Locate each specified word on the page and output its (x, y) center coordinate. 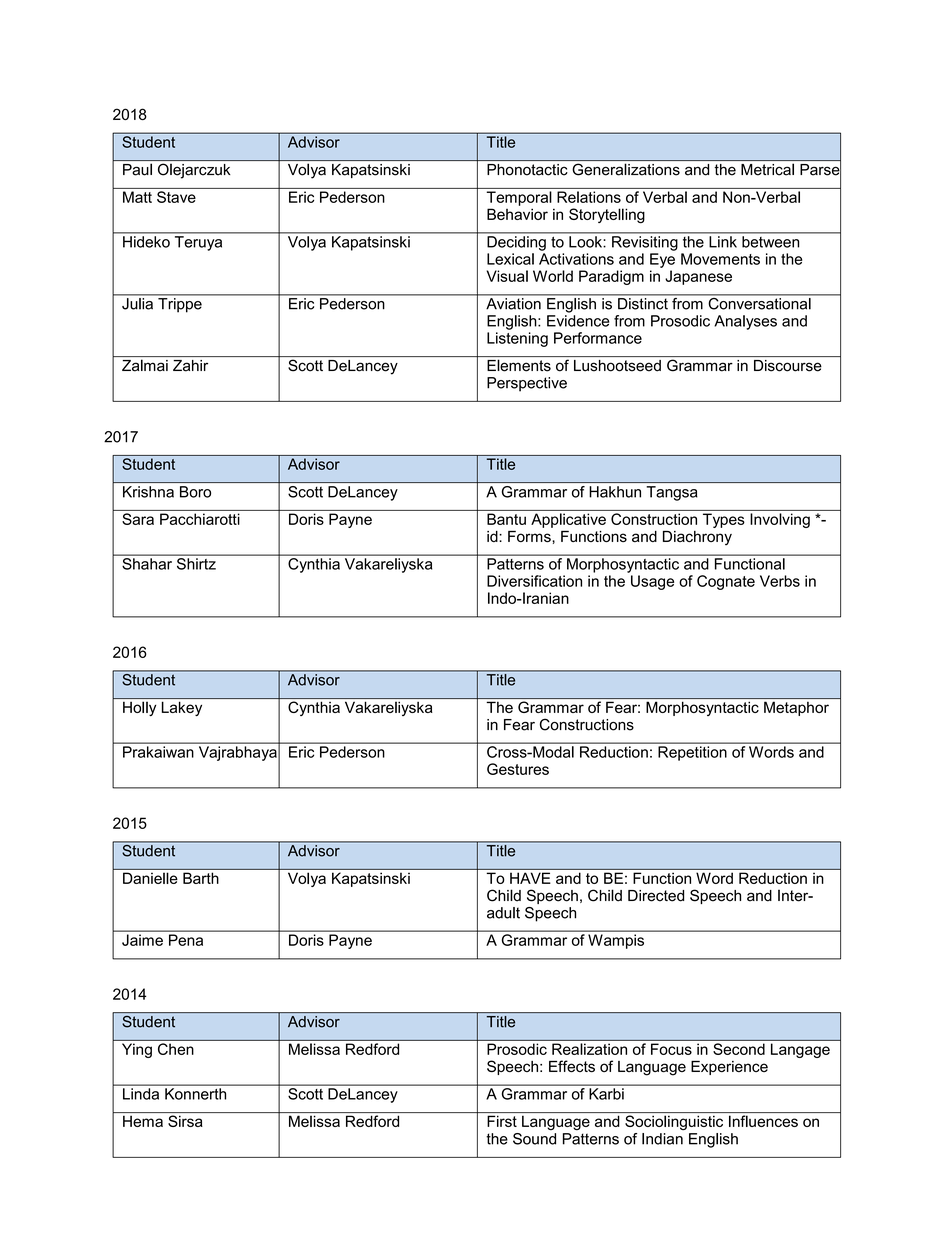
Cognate (726, 582)
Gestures (518, 769)
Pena (186, 940)
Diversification (534, 581)
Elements (519, 365)
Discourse (788, 366)
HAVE (530, 878)
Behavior (517, 214)
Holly (139, 708)
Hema (143, 1121)
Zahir (190, 366)
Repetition (692, 753)
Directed (656, 896)
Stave (176, 197)
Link (723, 242)
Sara (138, 519)
